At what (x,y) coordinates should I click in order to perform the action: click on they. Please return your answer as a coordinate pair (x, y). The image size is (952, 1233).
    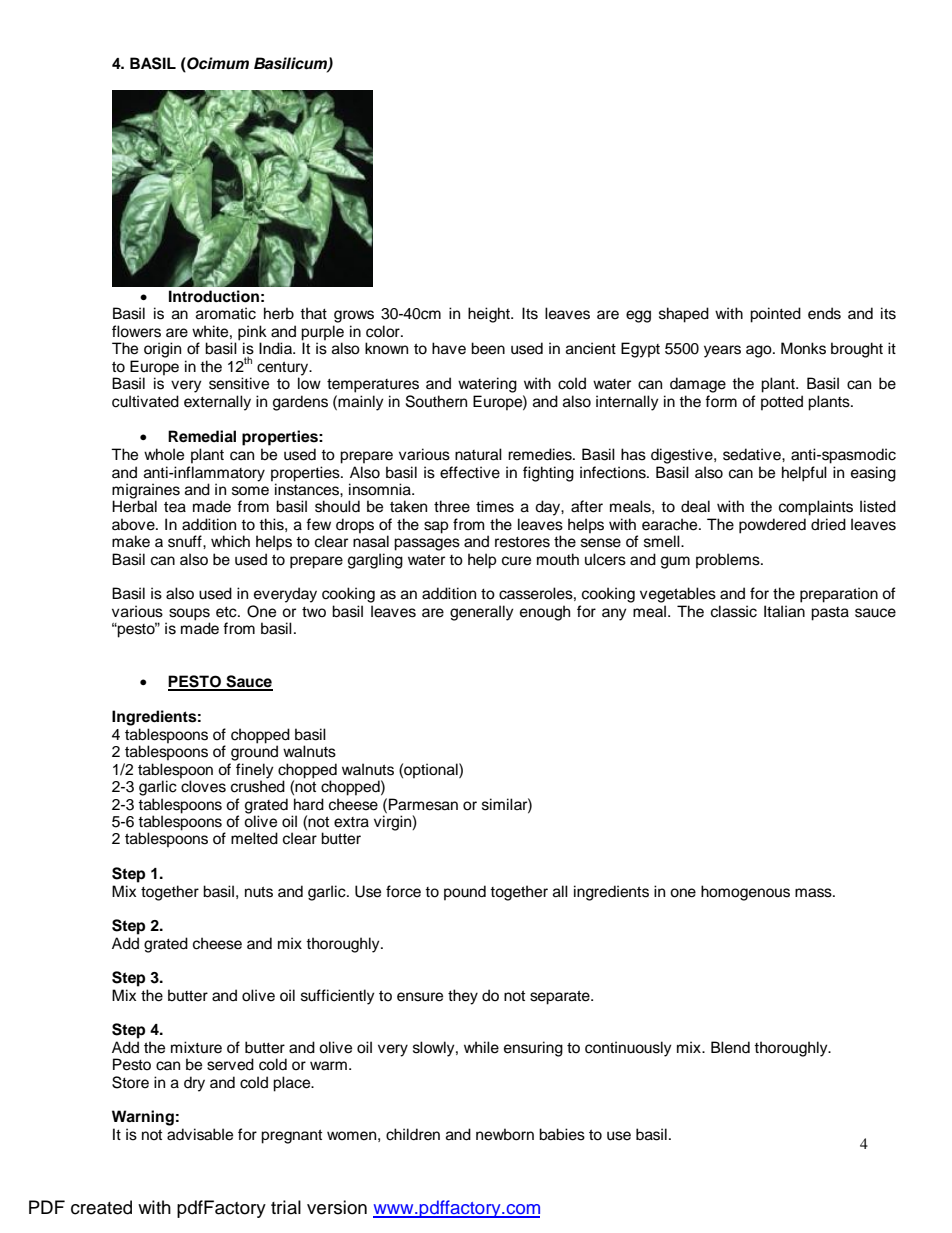
    Looking at the image, I should click on (463, 997).
